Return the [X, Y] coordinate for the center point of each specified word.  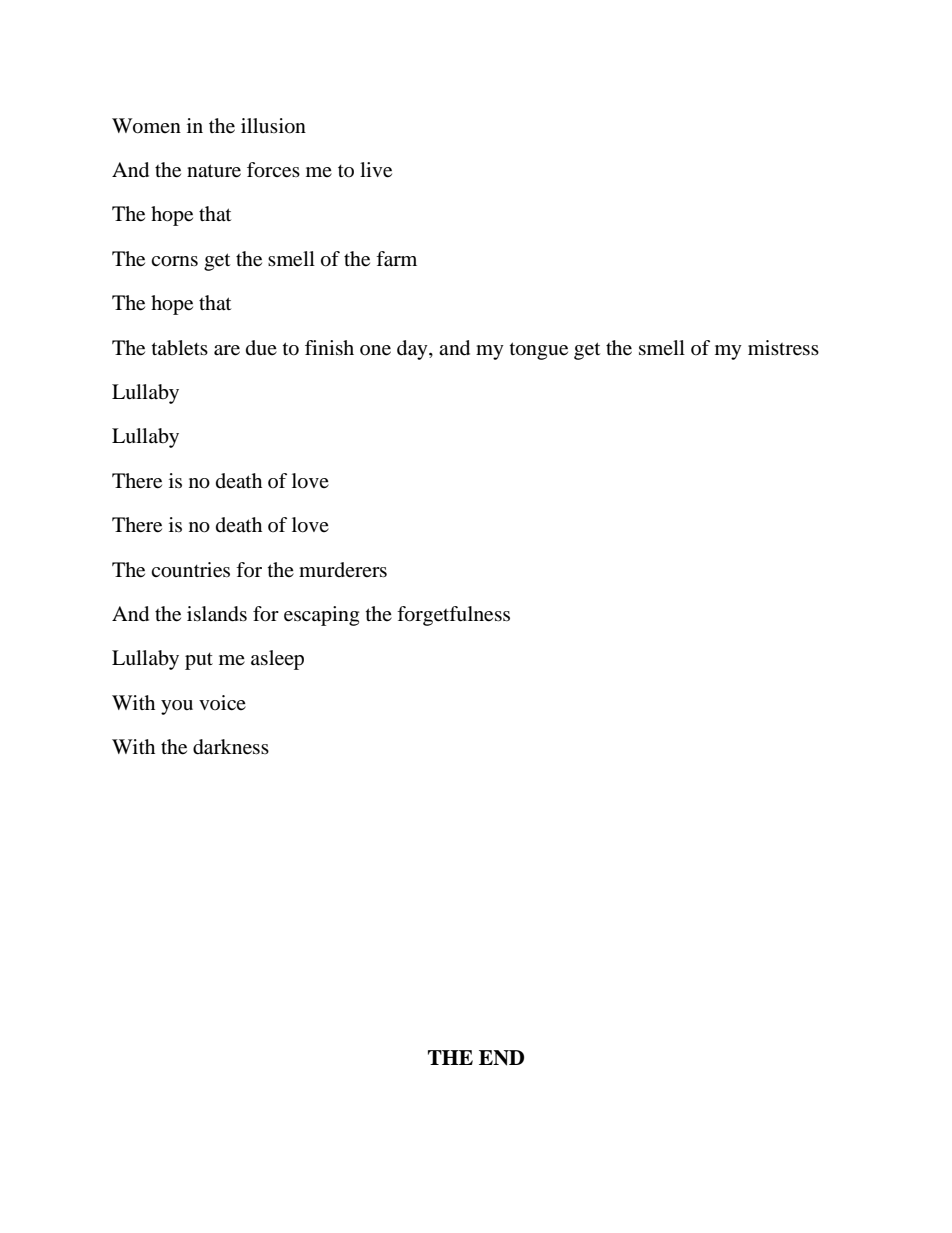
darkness [231, 747]
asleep [277, 660]
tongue [539, 351]
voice [222, 702]
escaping [321, 616]
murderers [343, 569]
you [177, 707]
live [376, 170]
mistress [783, 348]
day [413, 350]
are [227, 350]
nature [214, 171]
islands [217, 614]
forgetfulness [453, 616]
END [501, 1058]
